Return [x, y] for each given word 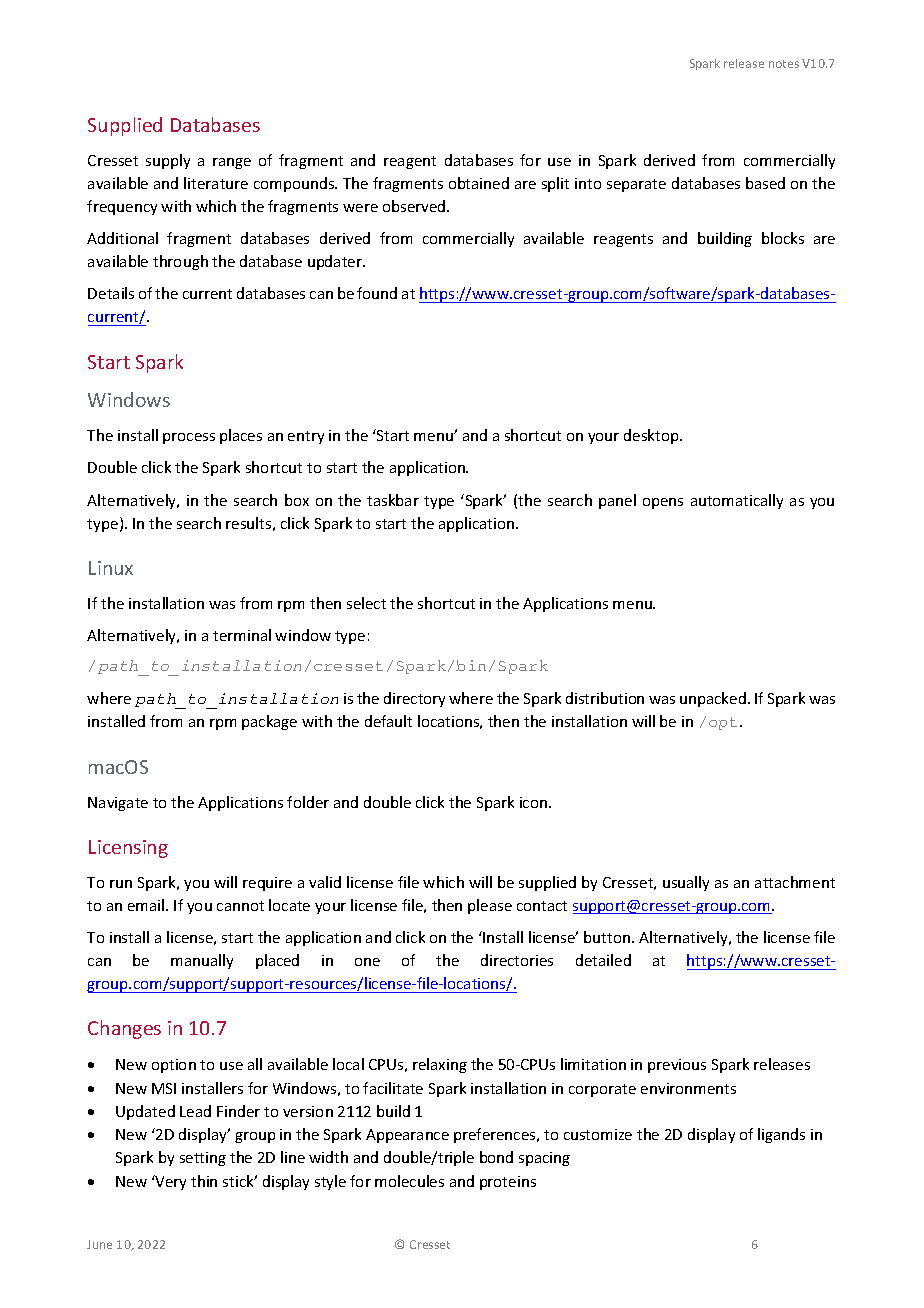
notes [784, 64]
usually [686, 883]
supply [168, 161]
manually [202, 961]
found [377, 293]
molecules [409, 1181]
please [490, 906]
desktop [652, 436]
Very [170, 1182]
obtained [479, 183]
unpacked [713, 699]
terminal [242, 635]
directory [414, 699]
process [189, 438]
